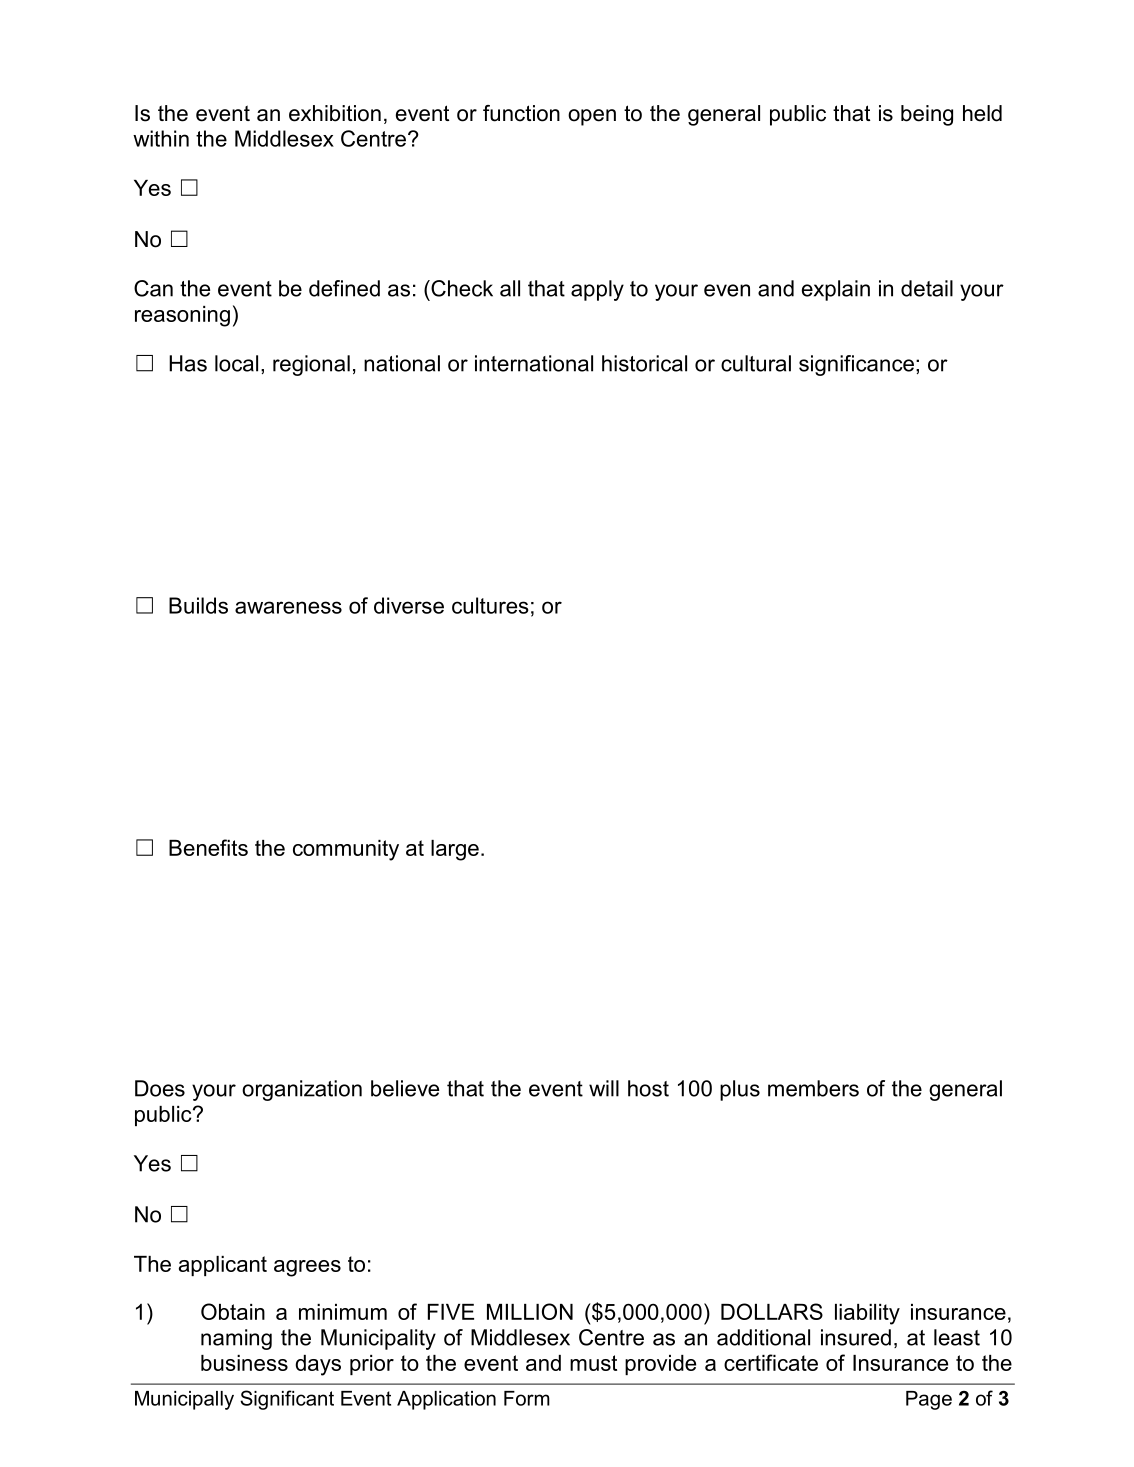  Describe the element at coordinates (335, 113) in the screenshot. I see `exhibition` at that location.
